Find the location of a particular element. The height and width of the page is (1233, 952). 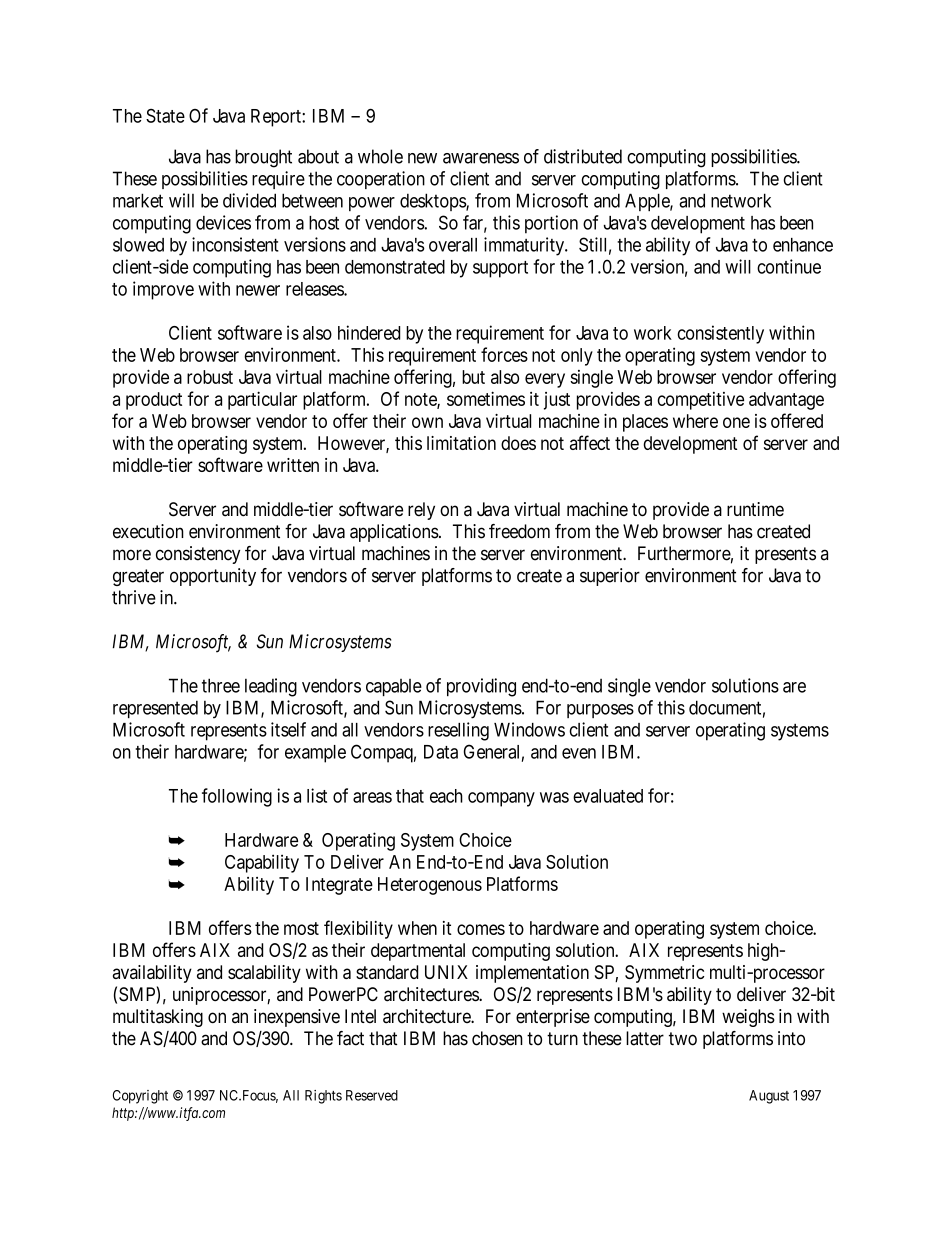

Copyright is located at coordinates (140, 1097).
